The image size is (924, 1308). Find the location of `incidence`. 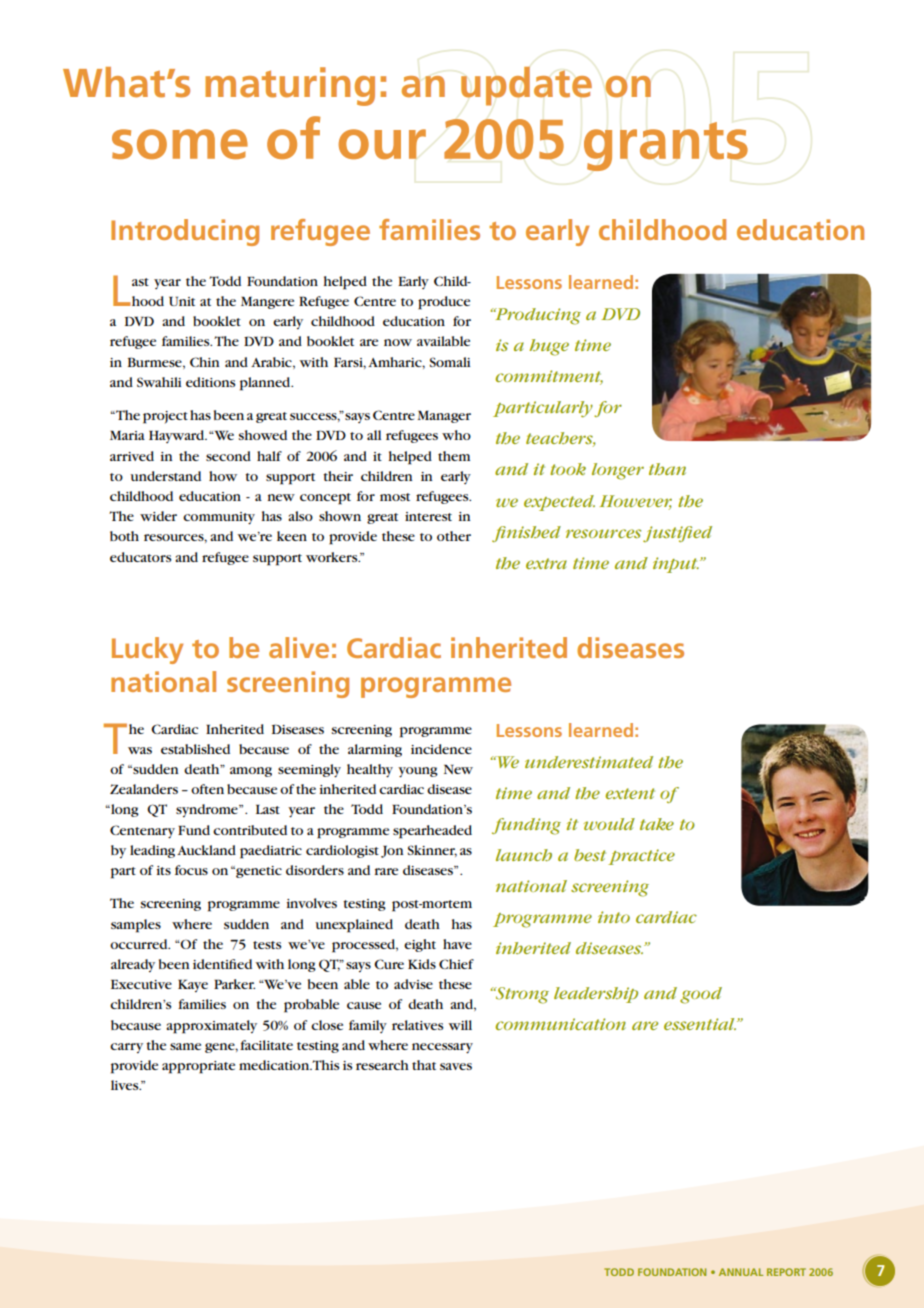

incidence is located at coordinates (441, 749).
